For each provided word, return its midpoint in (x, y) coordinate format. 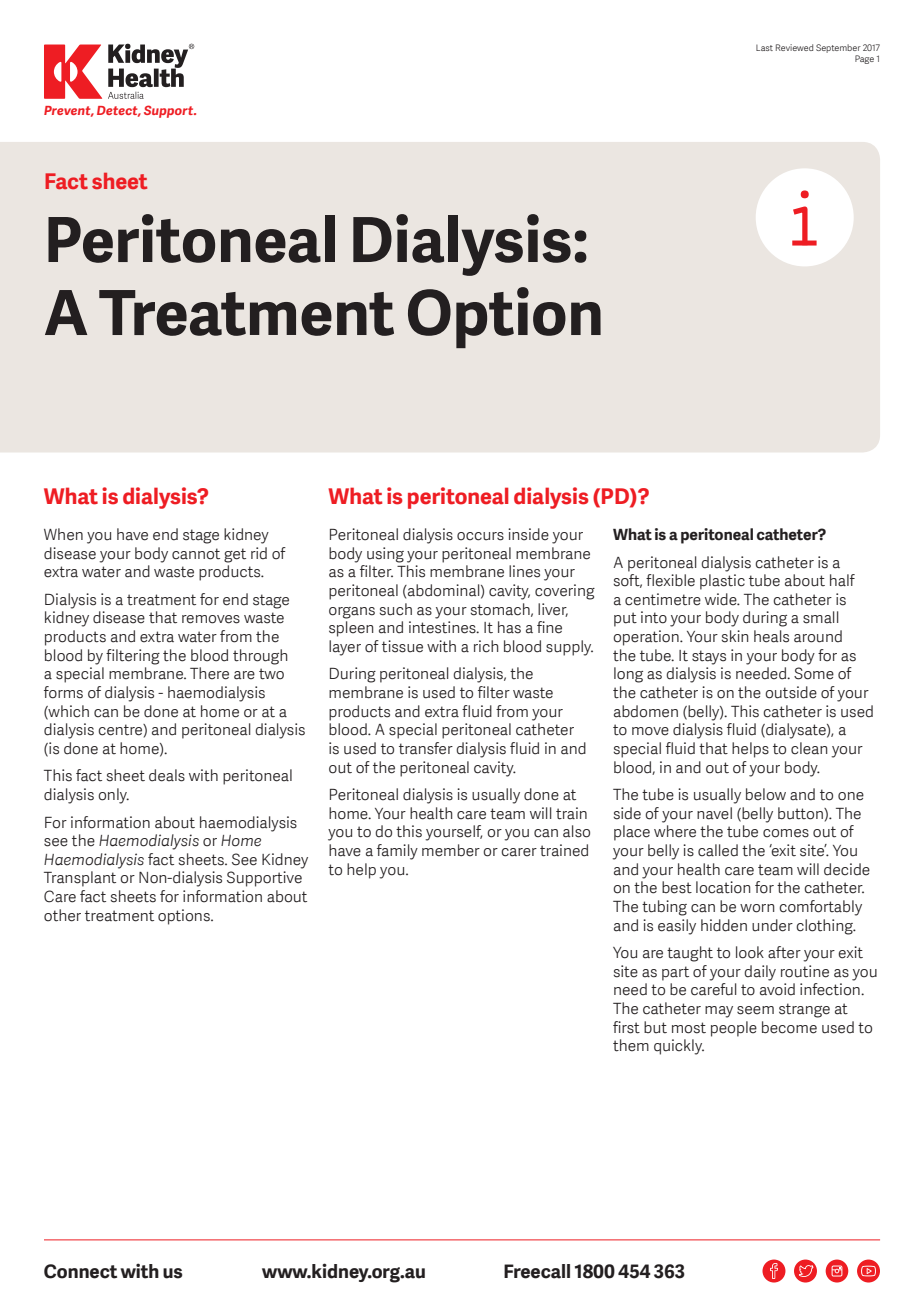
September (838, 48)
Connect (80, 1271)
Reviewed (794, 47)
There (209, 673)
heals (771, 636)
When (63, 534)
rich (486, 646)
